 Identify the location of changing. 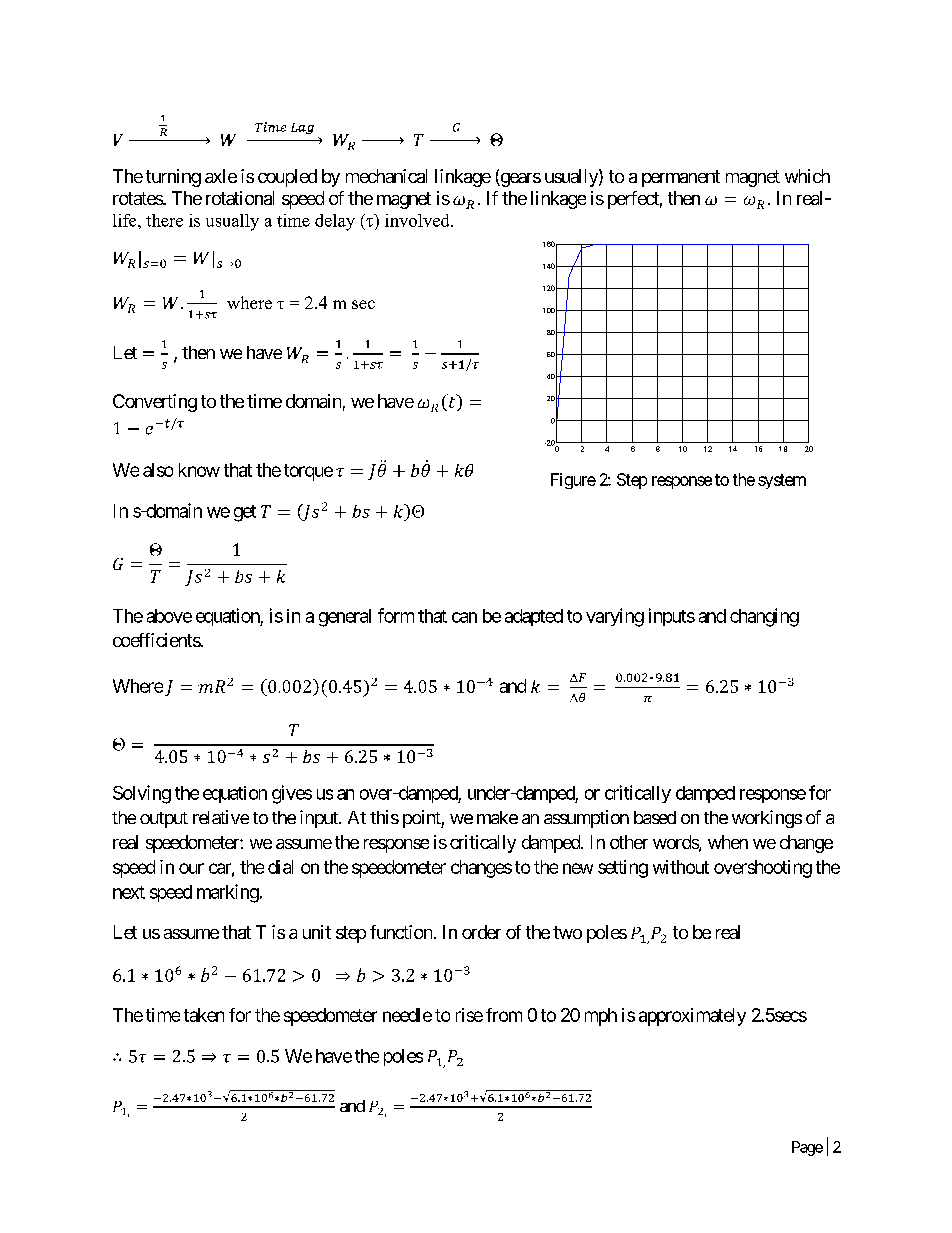
(764, 617).
